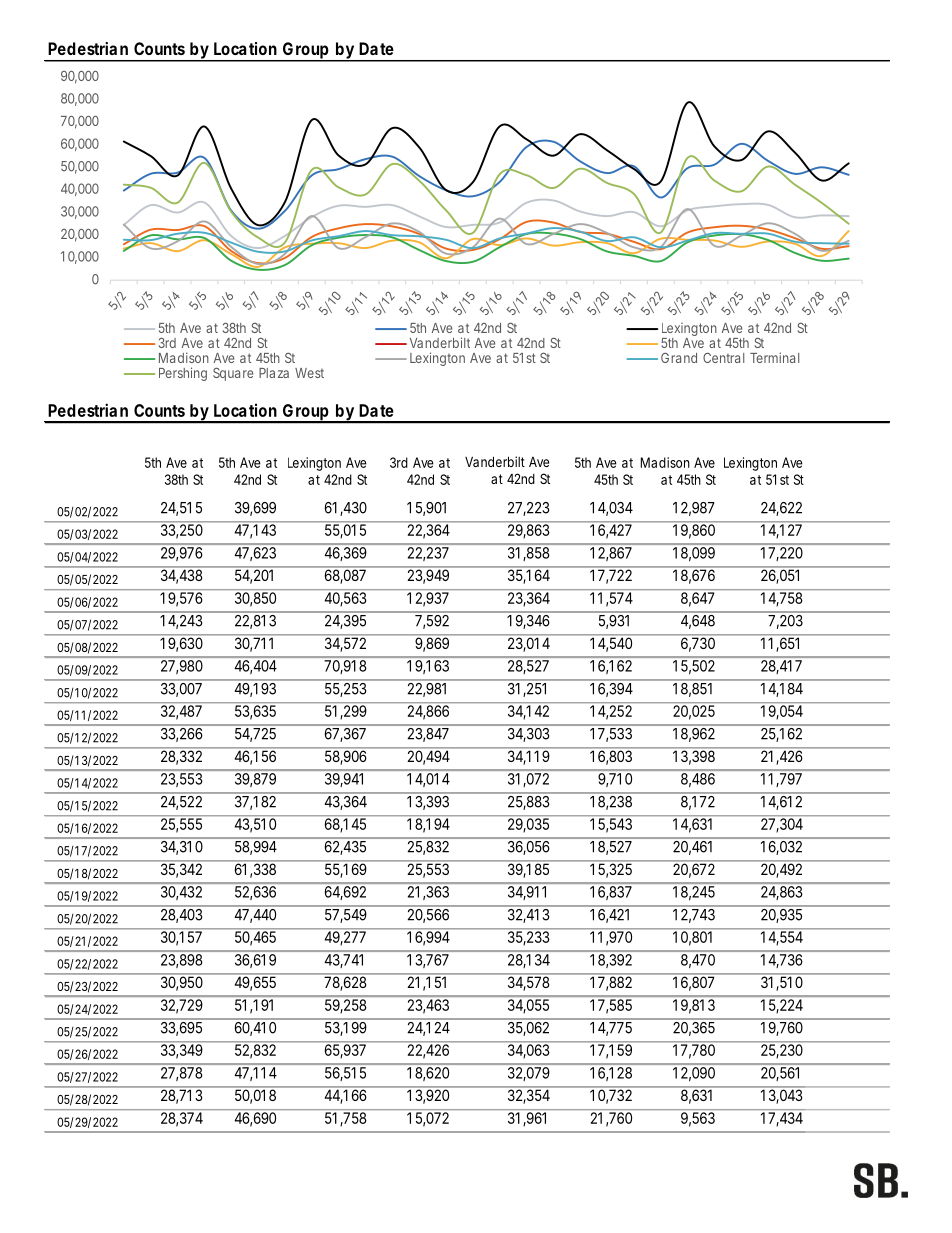  I want to click on West, so click(309, 373).
